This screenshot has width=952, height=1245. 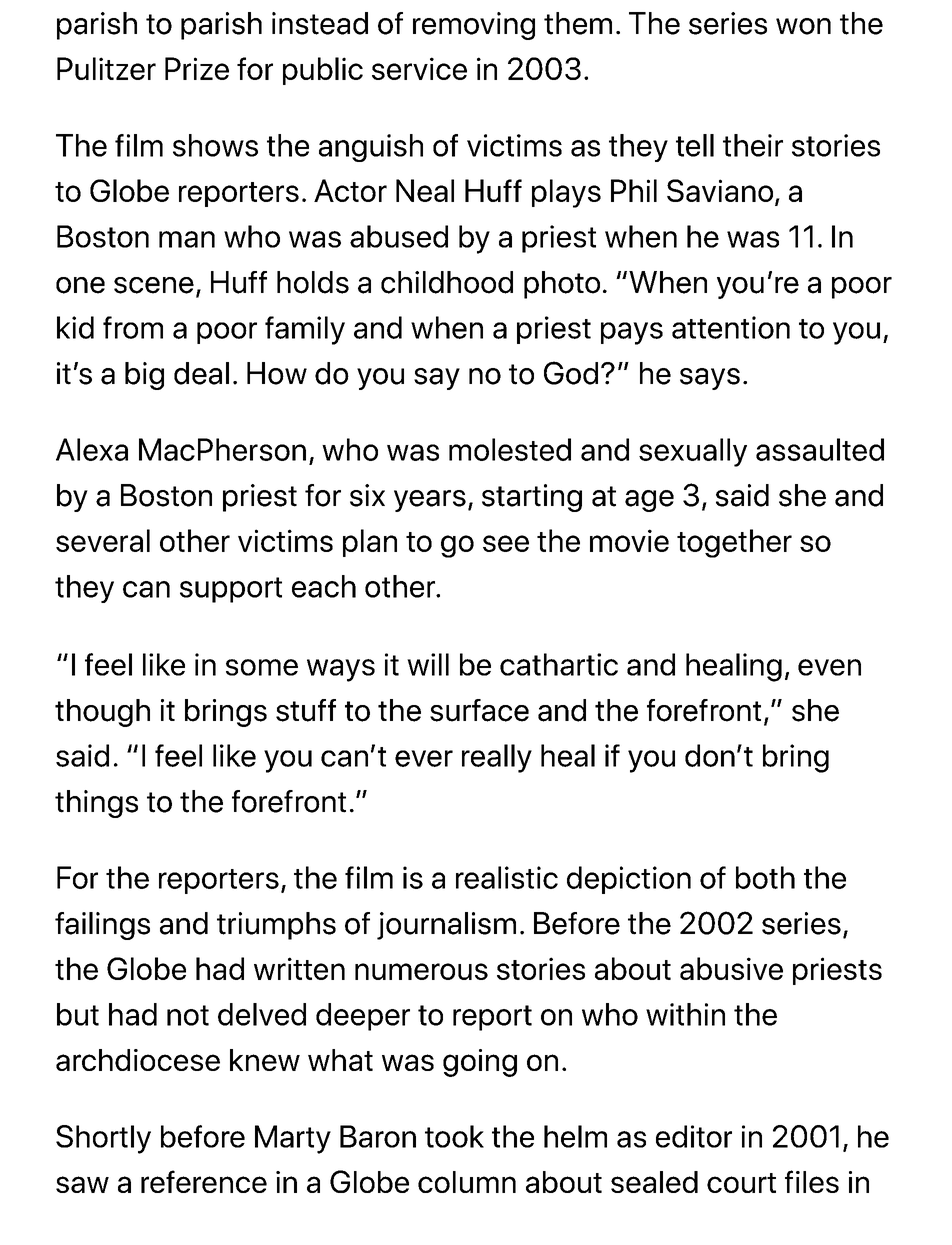 I want to click on reference, so click(x=204, y=1181).
